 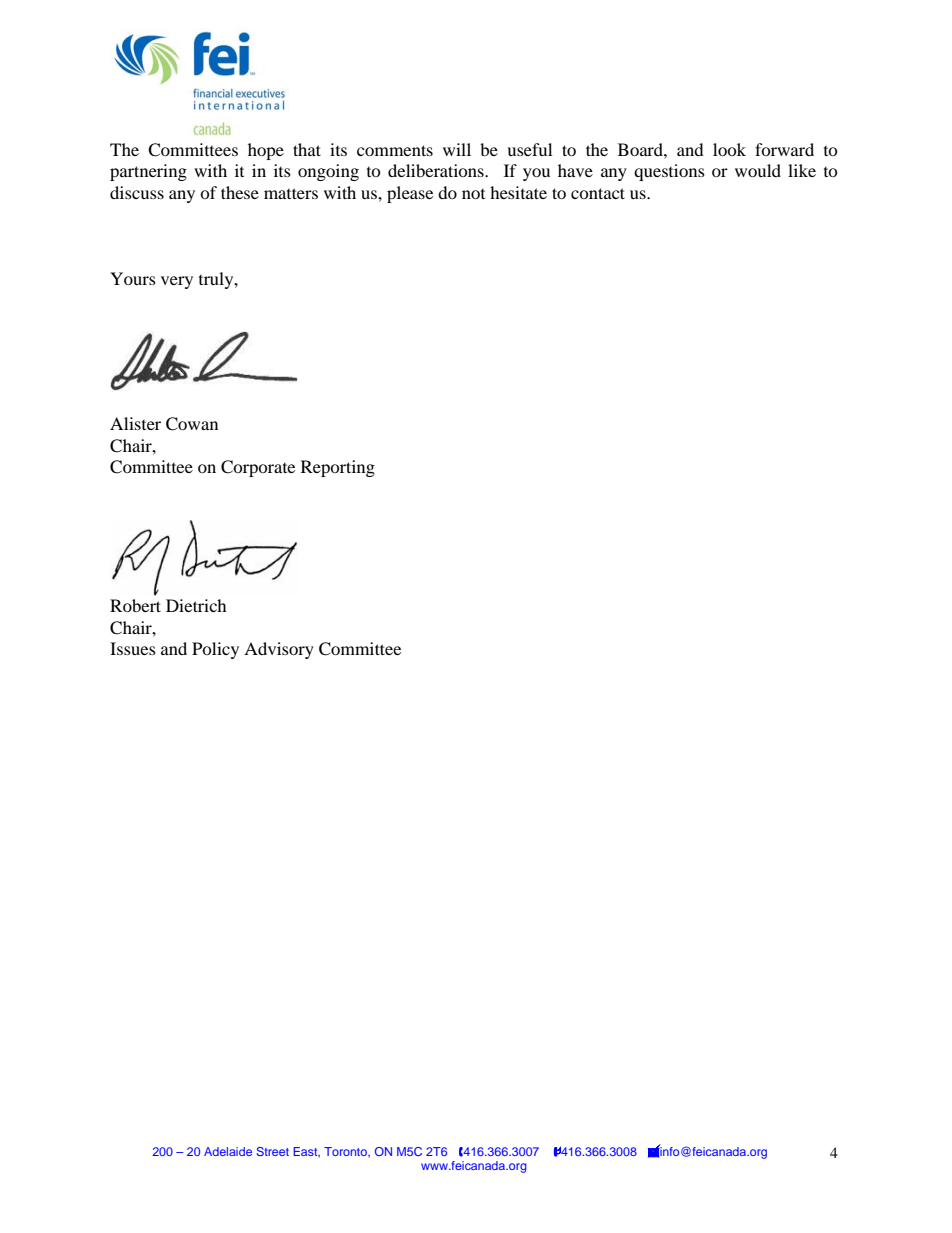 What do you see at coordinates (598, 193) in the screenshot?
I see `contact` at bounding box center [598, 193].
